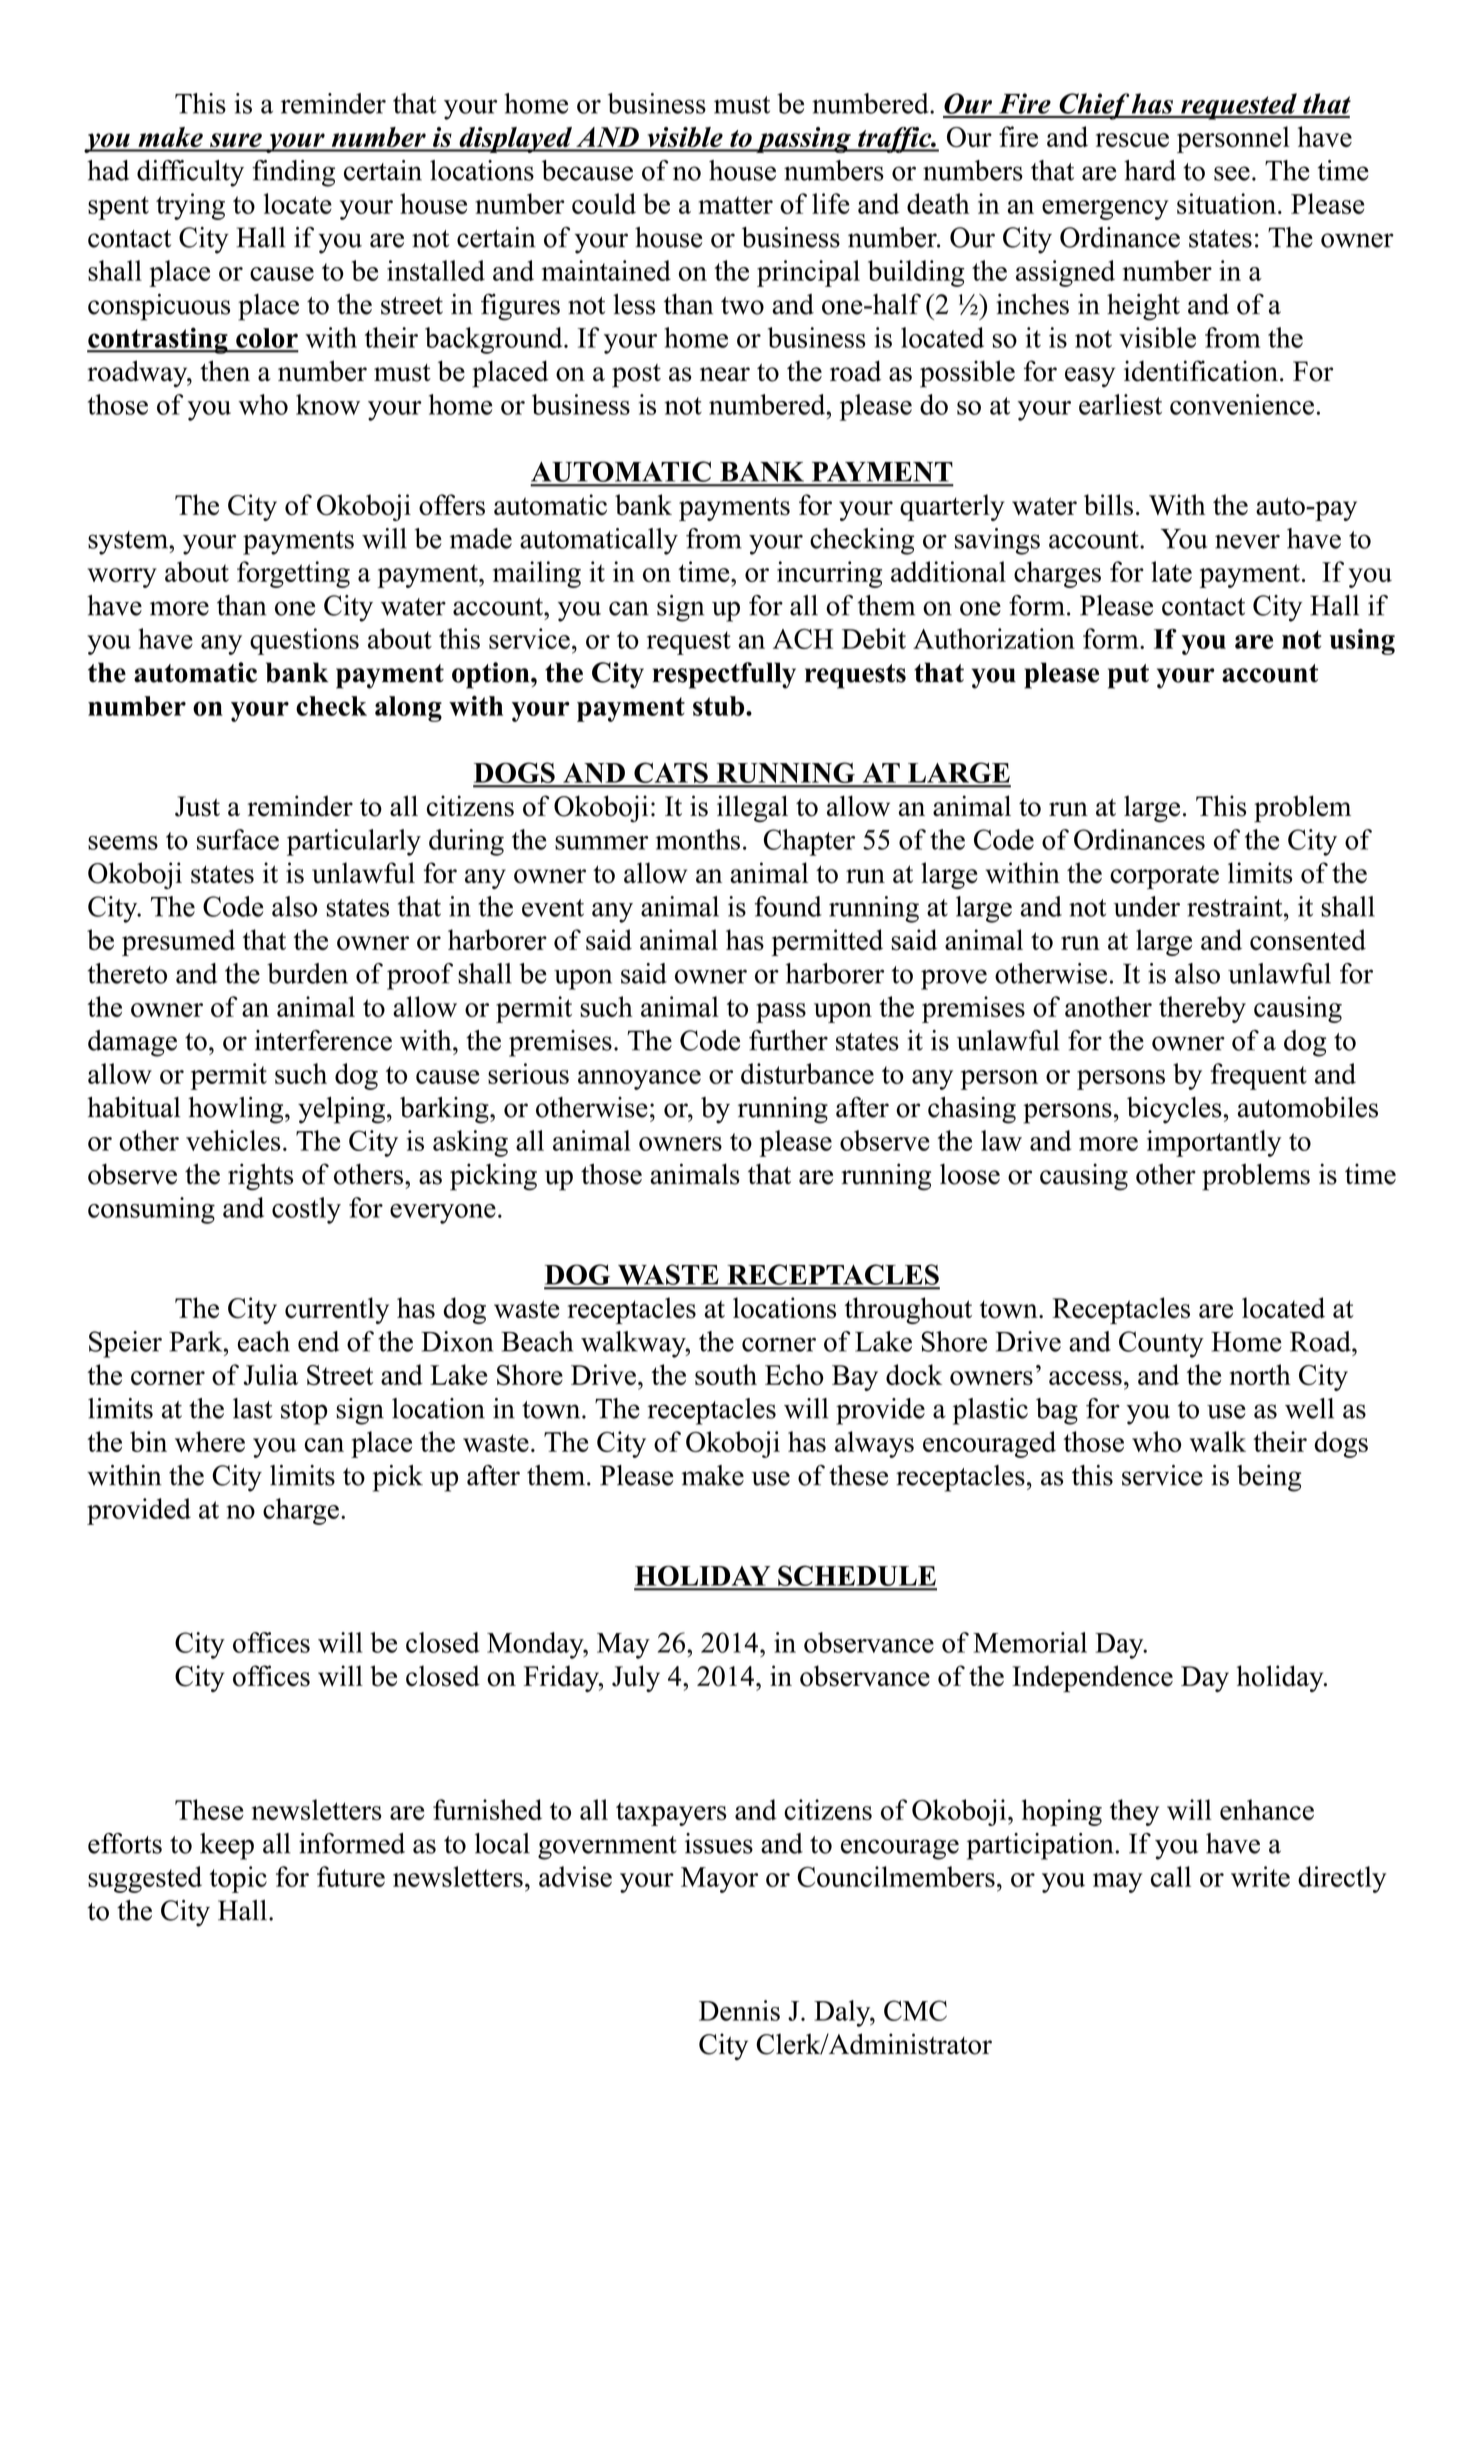 The width and height of the screenshot is (1484, 2444). I want to click on Julia, so click(271, 1374).
